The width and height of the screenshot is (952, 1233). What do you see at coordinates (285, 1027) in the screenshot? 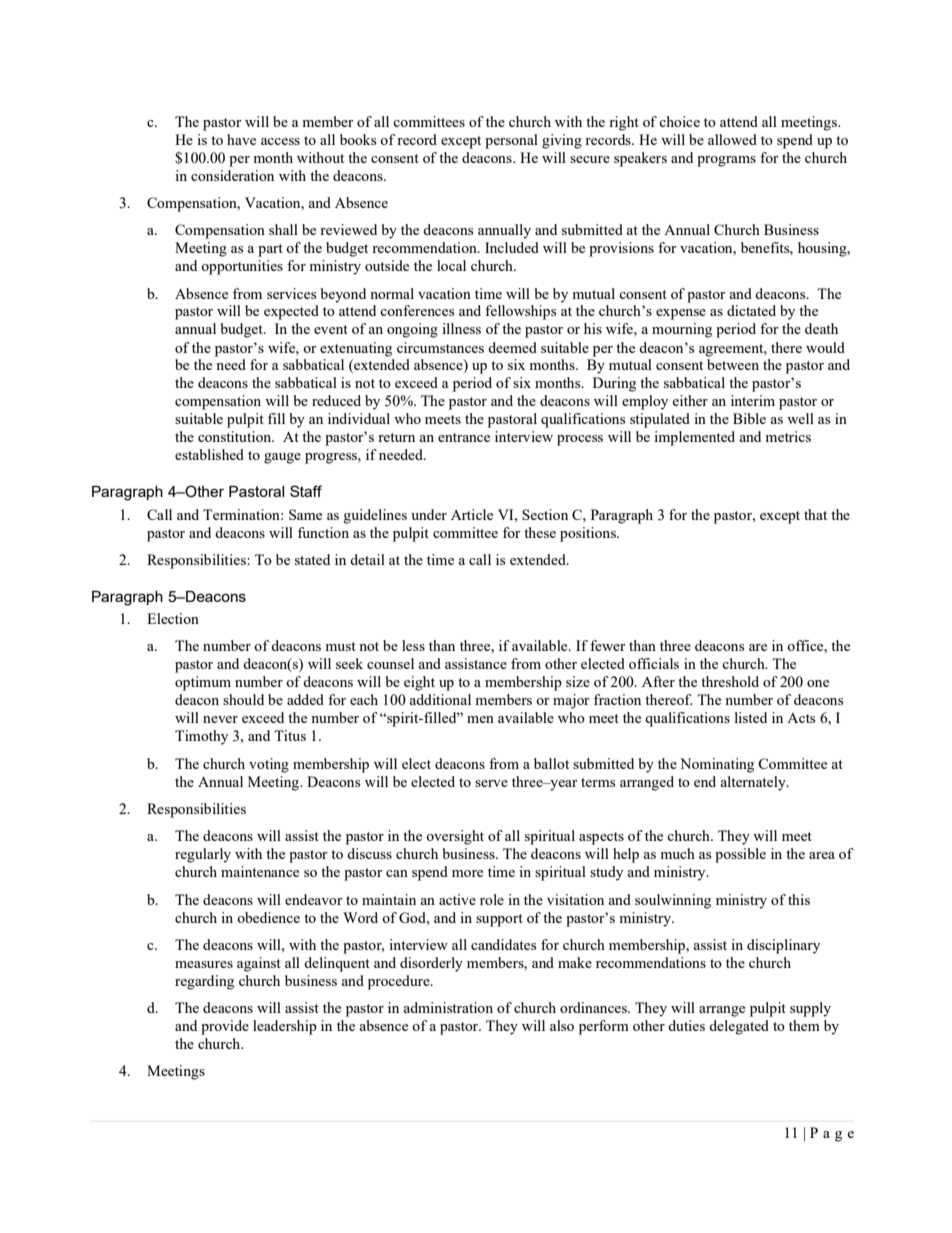
I see `leadership` at bounding box center [285, 1027].
